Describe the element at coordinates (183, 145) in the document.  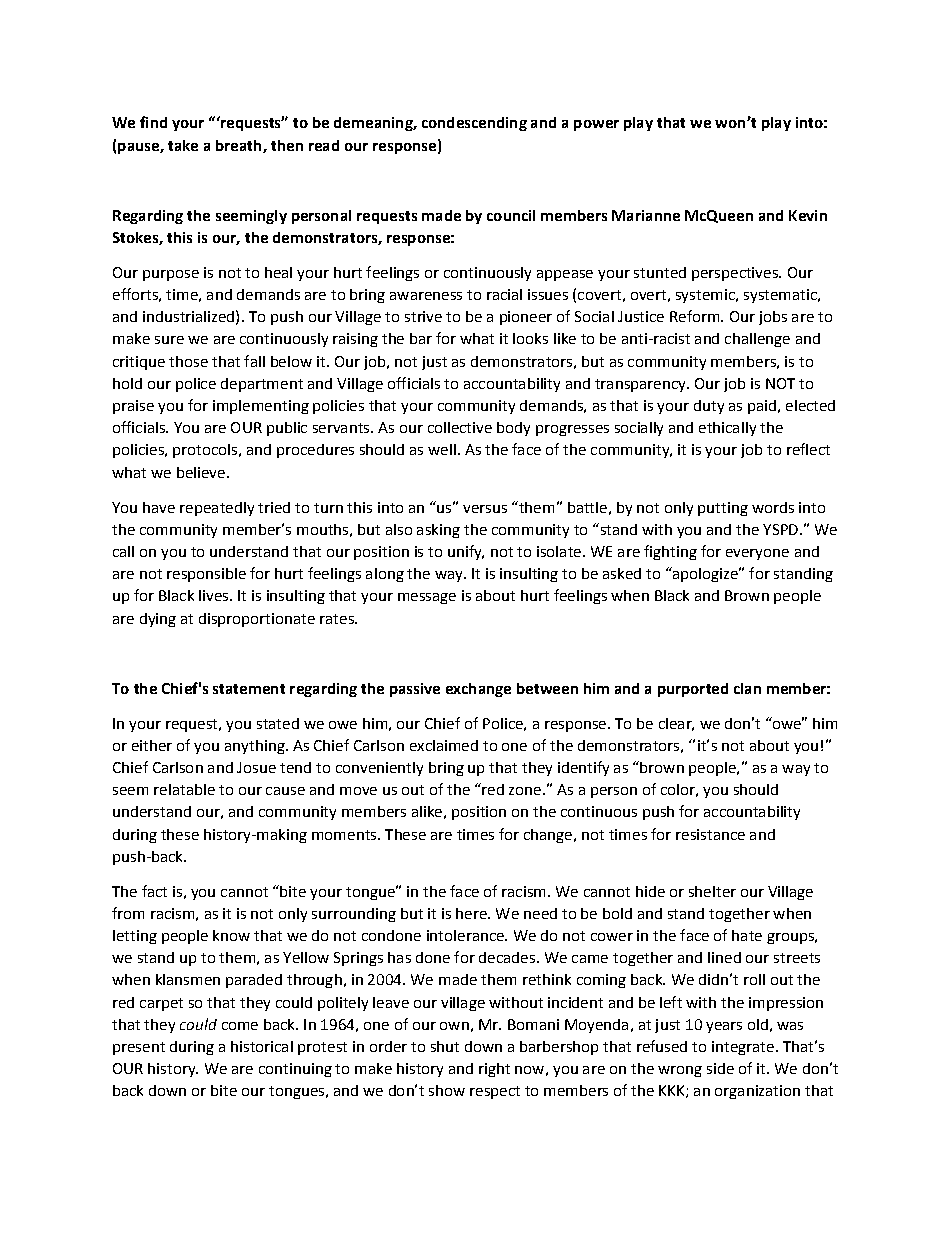
I see `take` at that location.
